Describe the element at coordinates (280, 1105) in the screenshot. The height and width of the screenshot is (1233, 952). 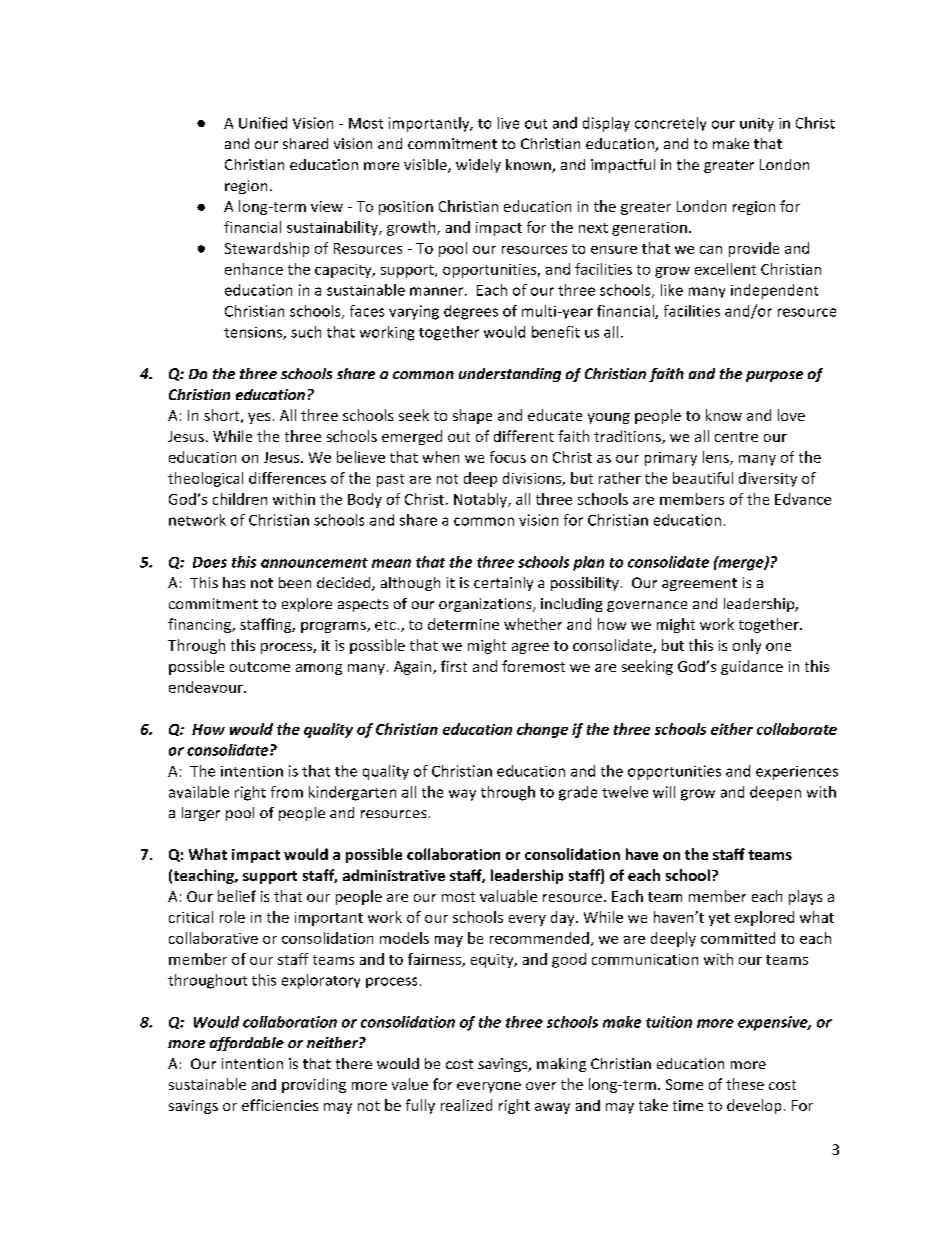
I see `efficiencies` at that location.
